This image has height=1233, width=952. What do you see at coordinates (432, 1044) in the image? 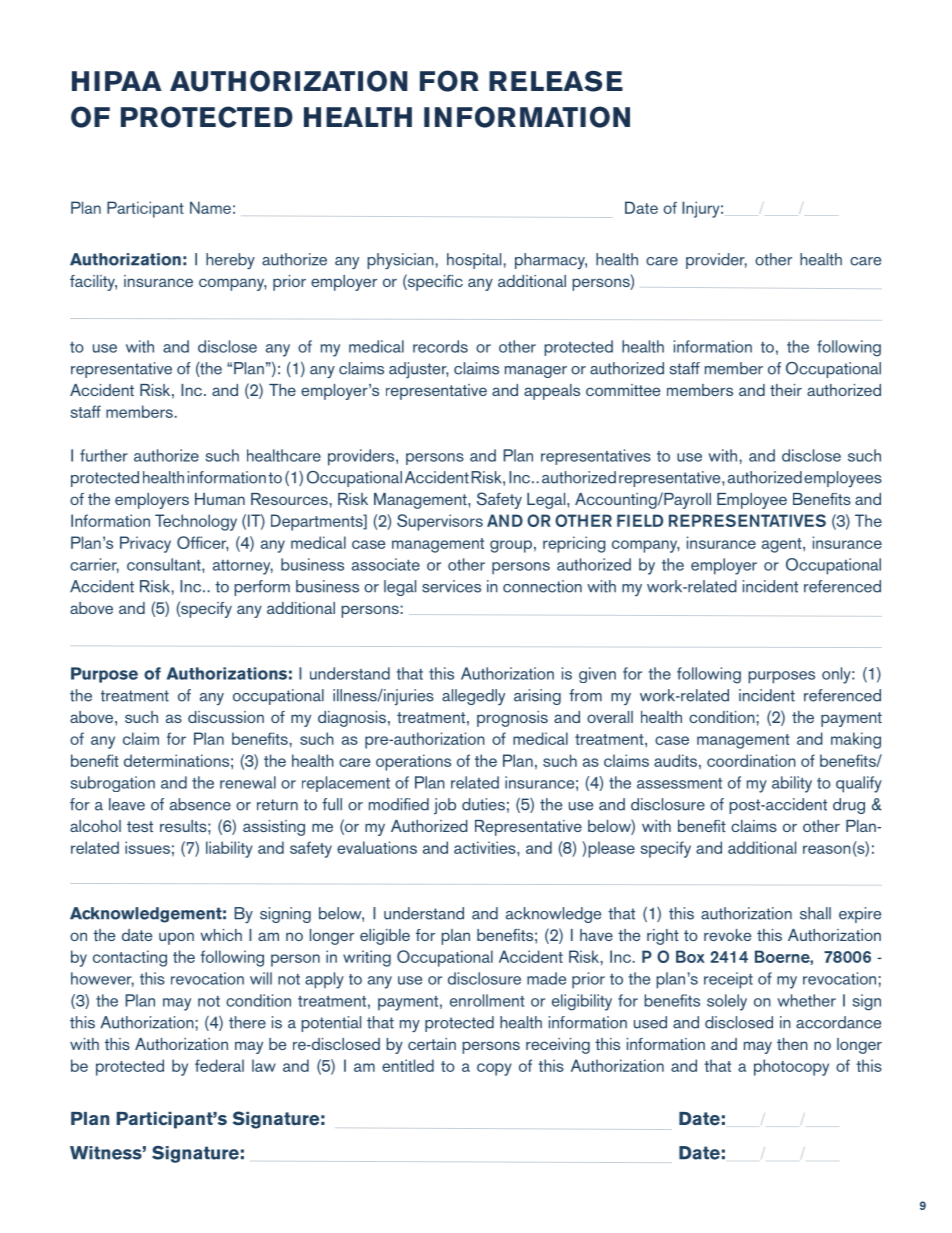
I see `certain` at bounding box center [432, 1044].
